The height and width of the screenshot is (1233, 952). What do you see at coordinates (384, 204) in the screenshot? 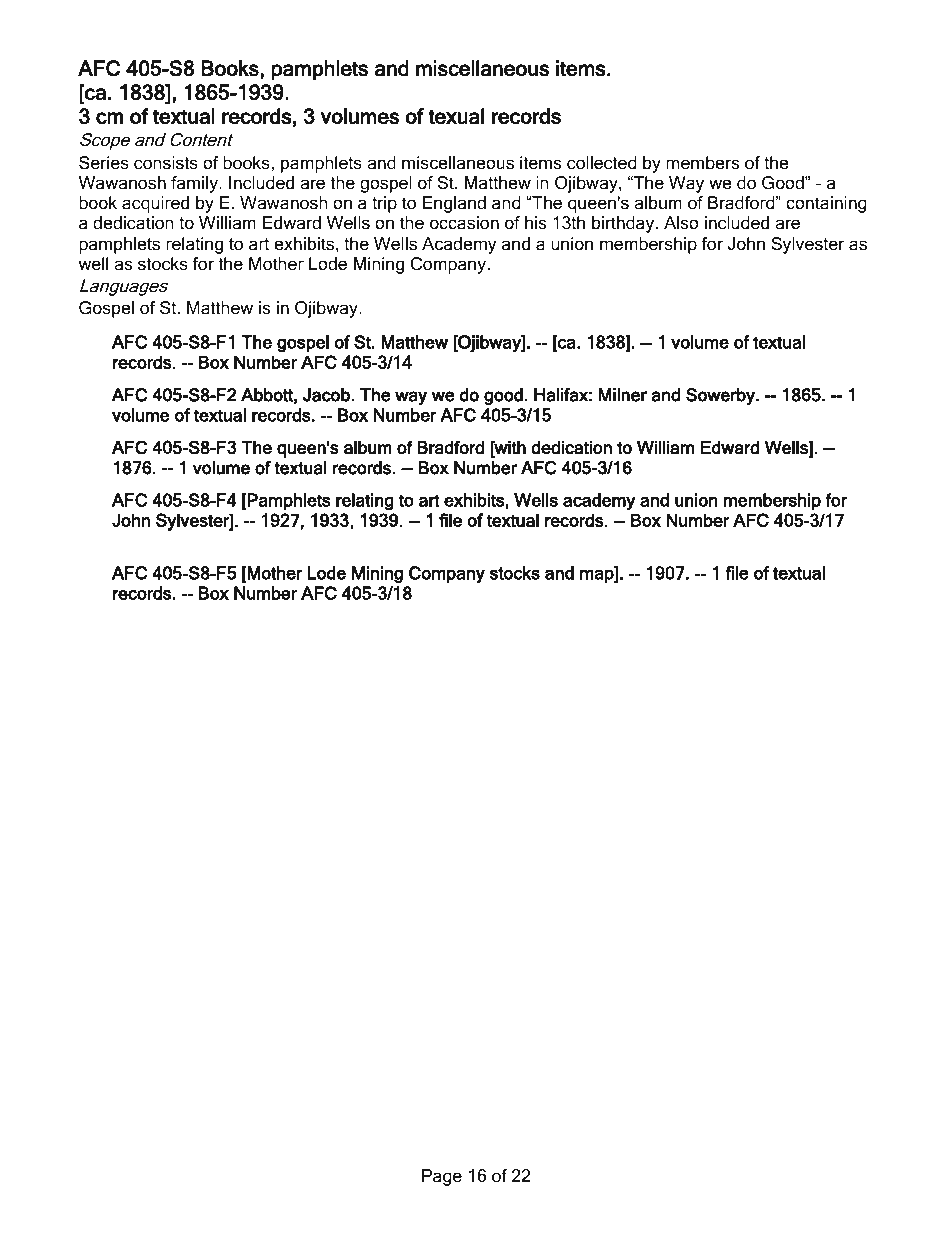
I see `trip` at bounding box center [384, 204].
